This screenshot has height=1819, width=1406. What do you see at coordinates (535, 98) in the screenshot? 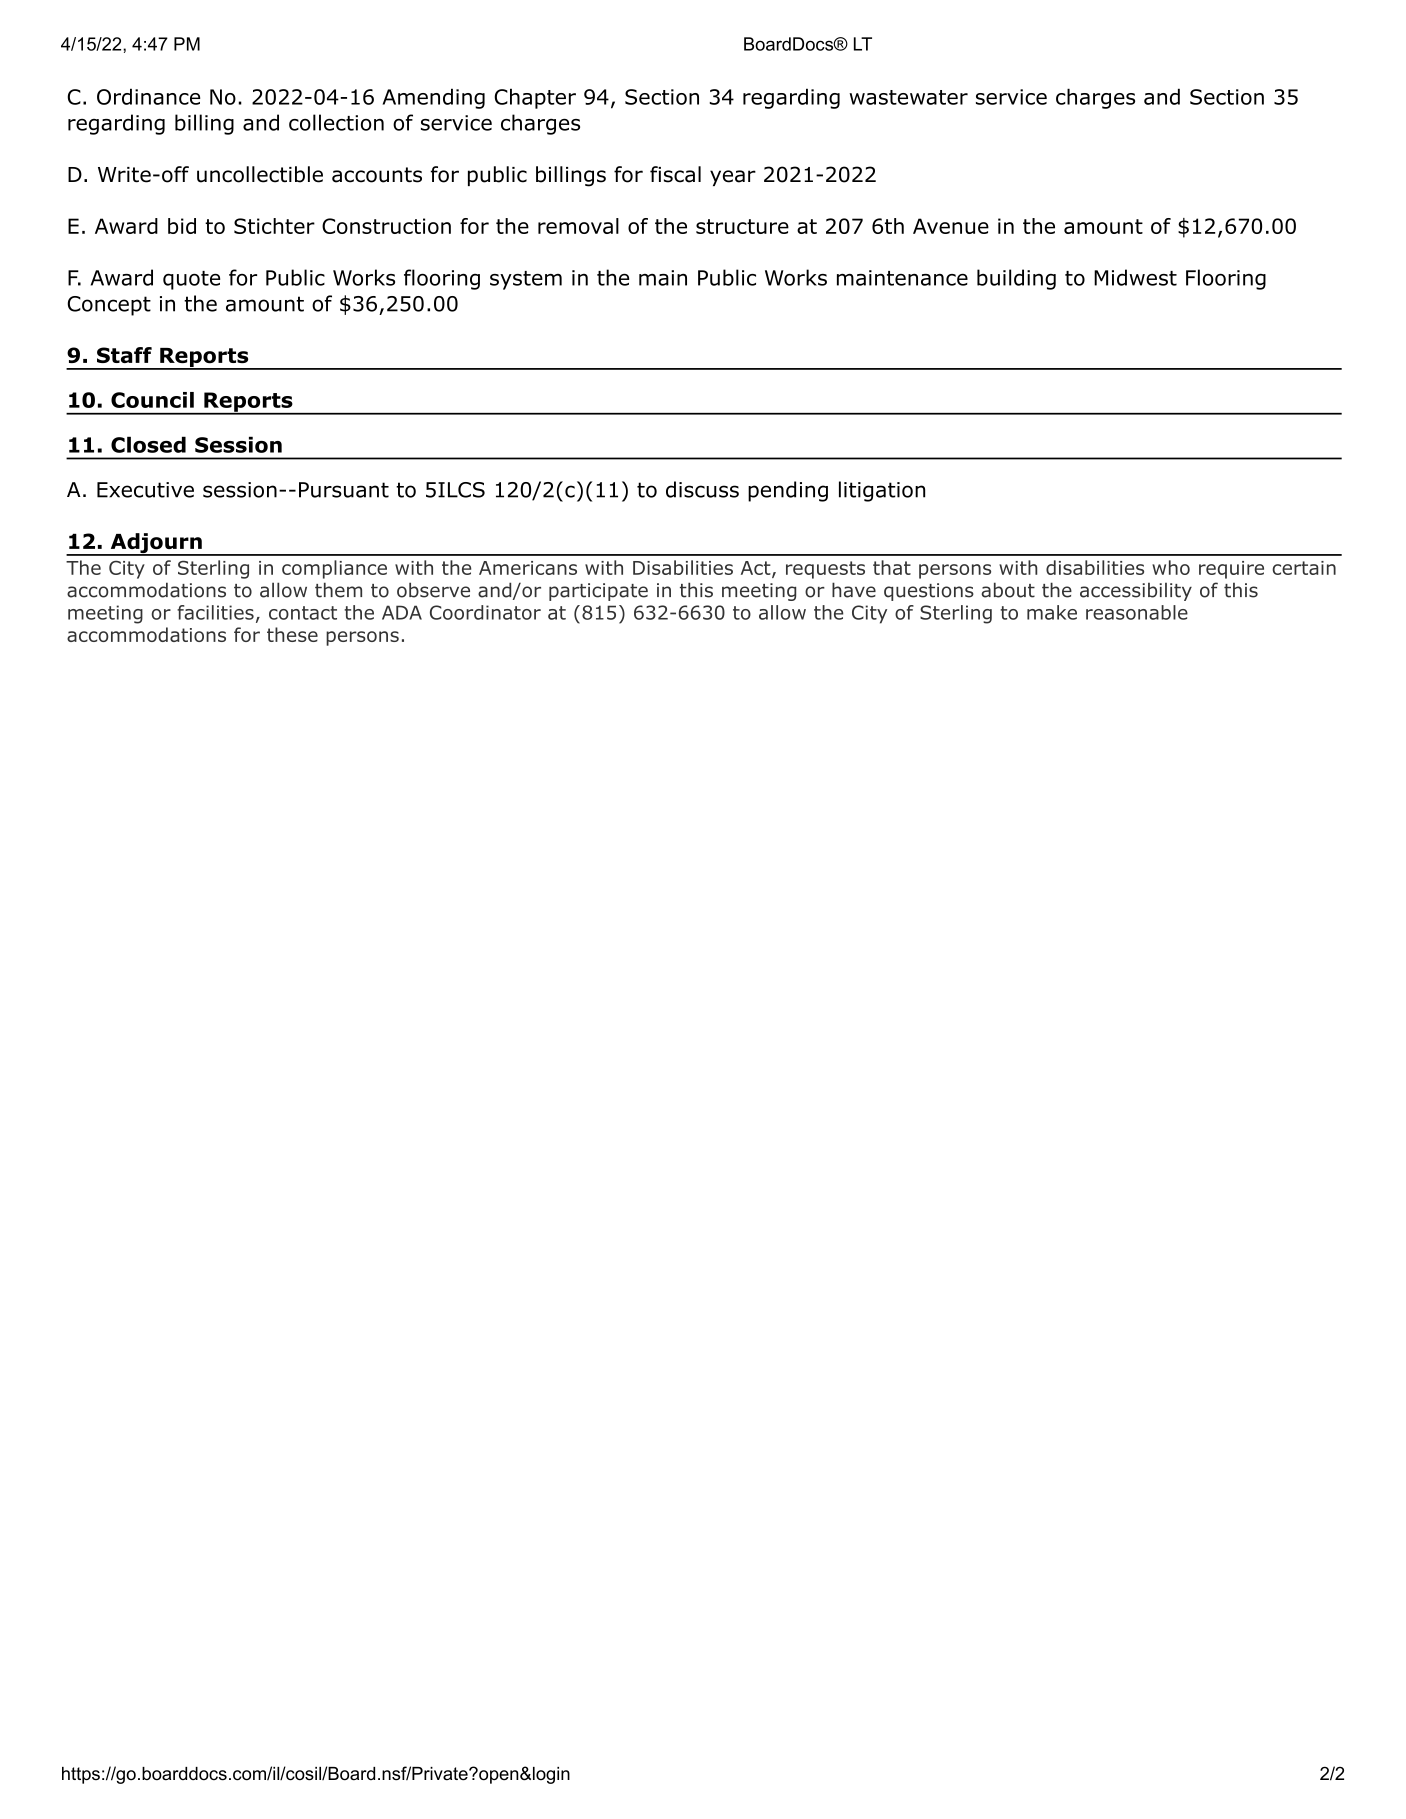
I see `Chapter` at bounding box center [535, 98].
